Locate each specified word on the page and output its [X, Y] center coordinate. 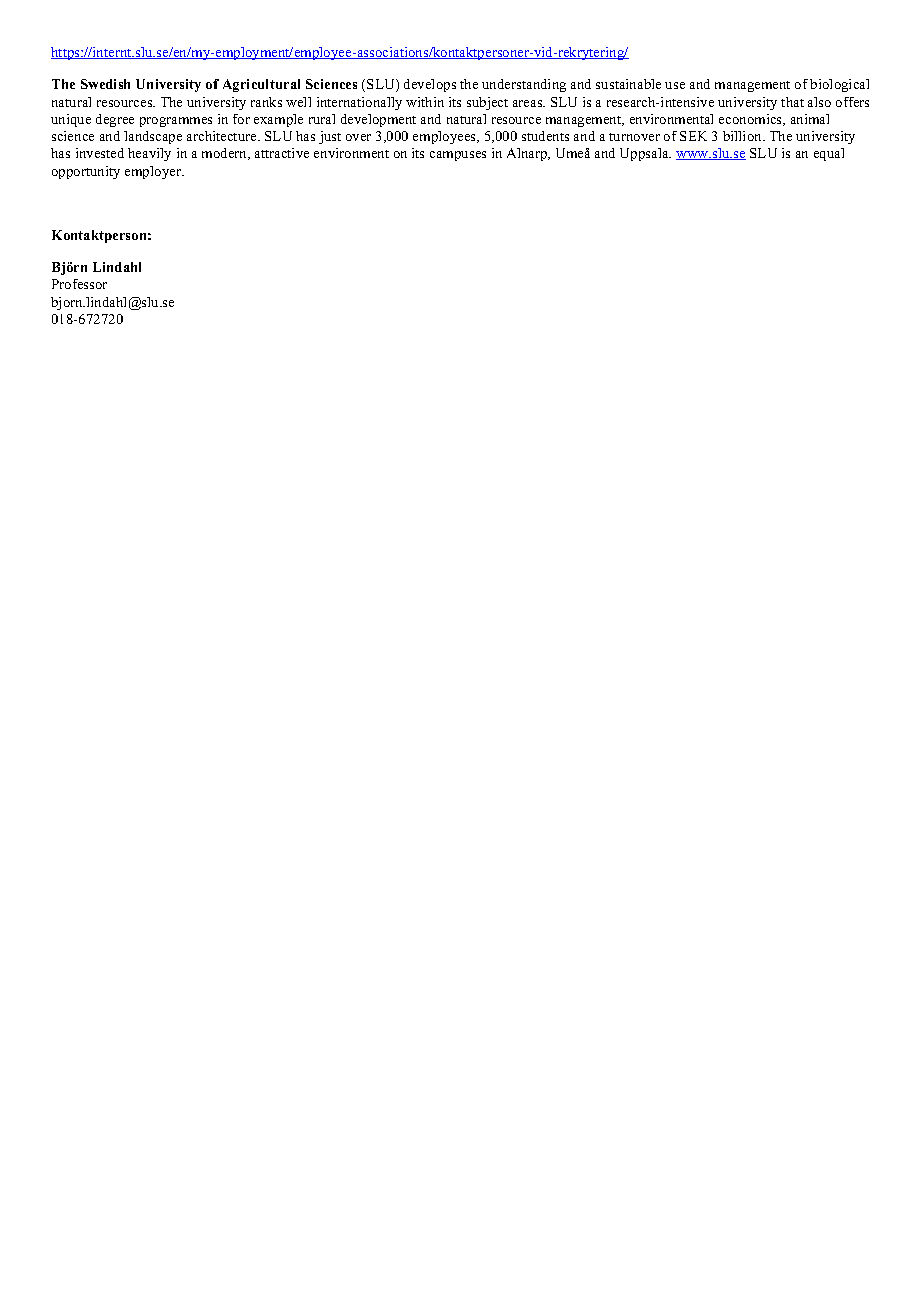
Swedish [105, 84]
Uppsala [645, 154]
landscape [153, 137]
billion [743, 136]
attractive [282, 153]
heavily [149, 154]
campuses [458, 156]
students [545, 136]
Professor [79, 284]
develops [430, 85]
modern [226, 154]
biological [839, 85]
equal [829, 154]
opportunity [86, 172]
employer [154, 172]
